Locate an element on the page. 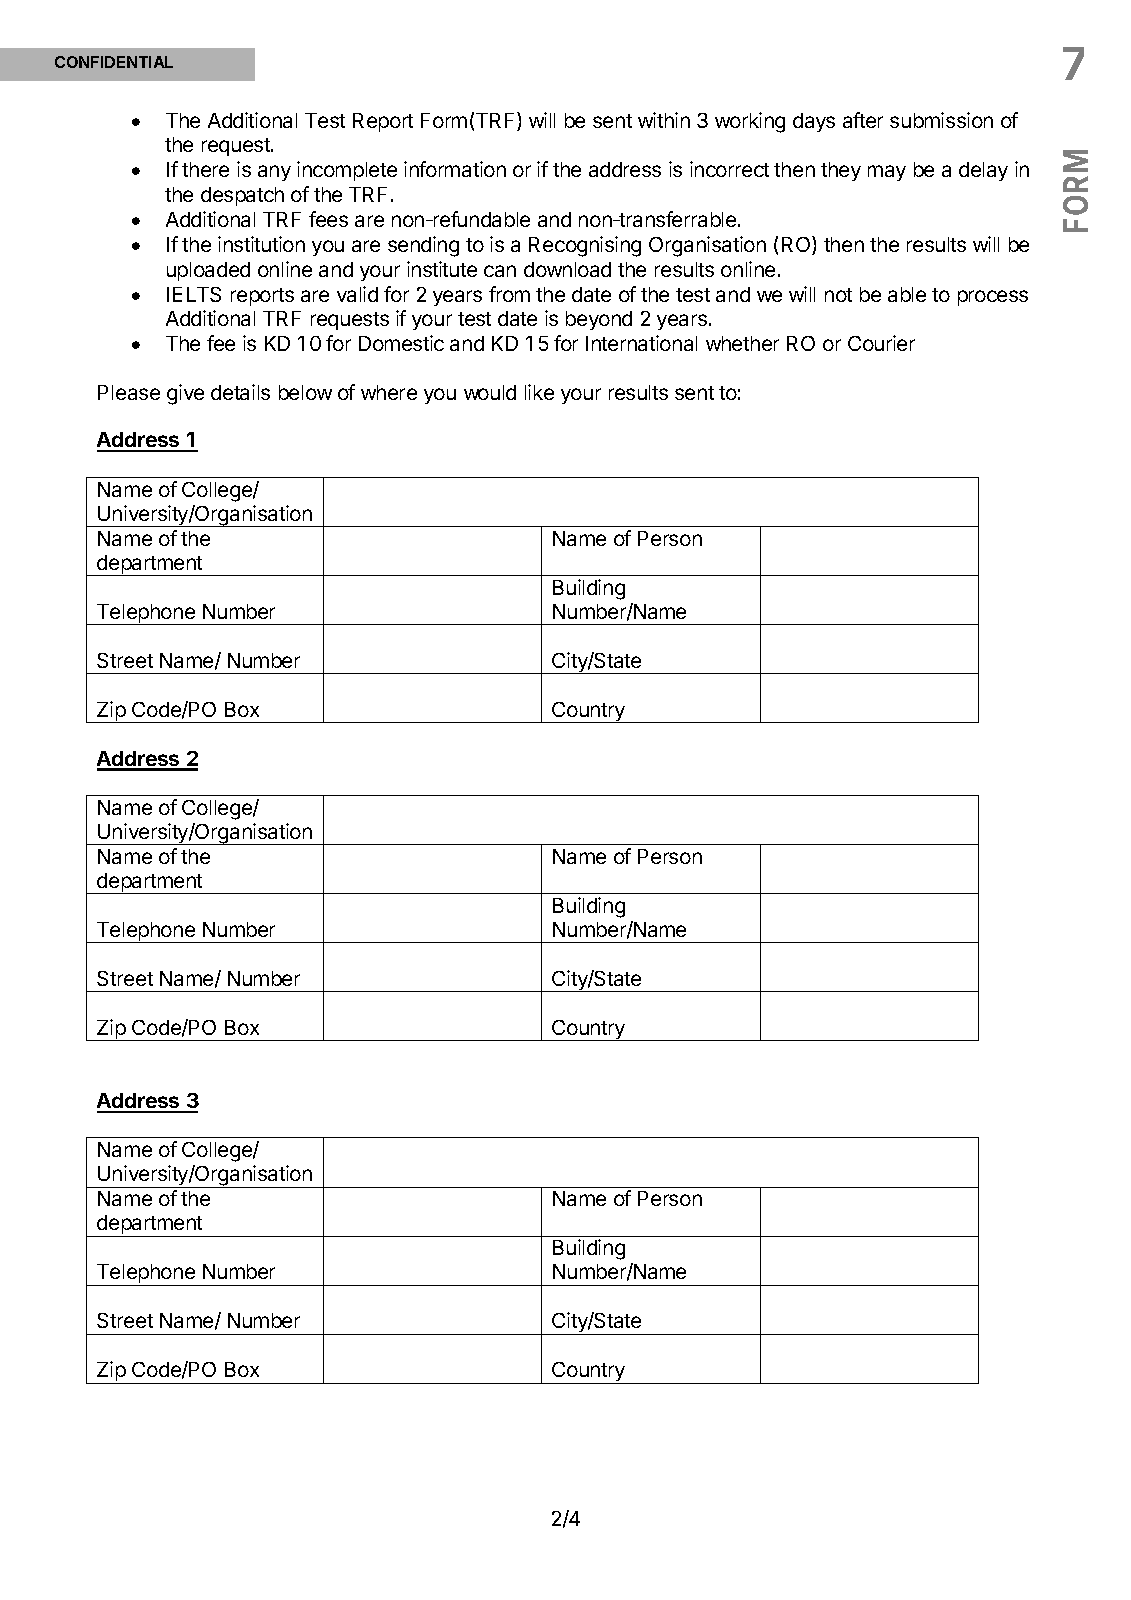 The height and width of the image is (1600, 1131). after is located at coordinates (863, 120).
